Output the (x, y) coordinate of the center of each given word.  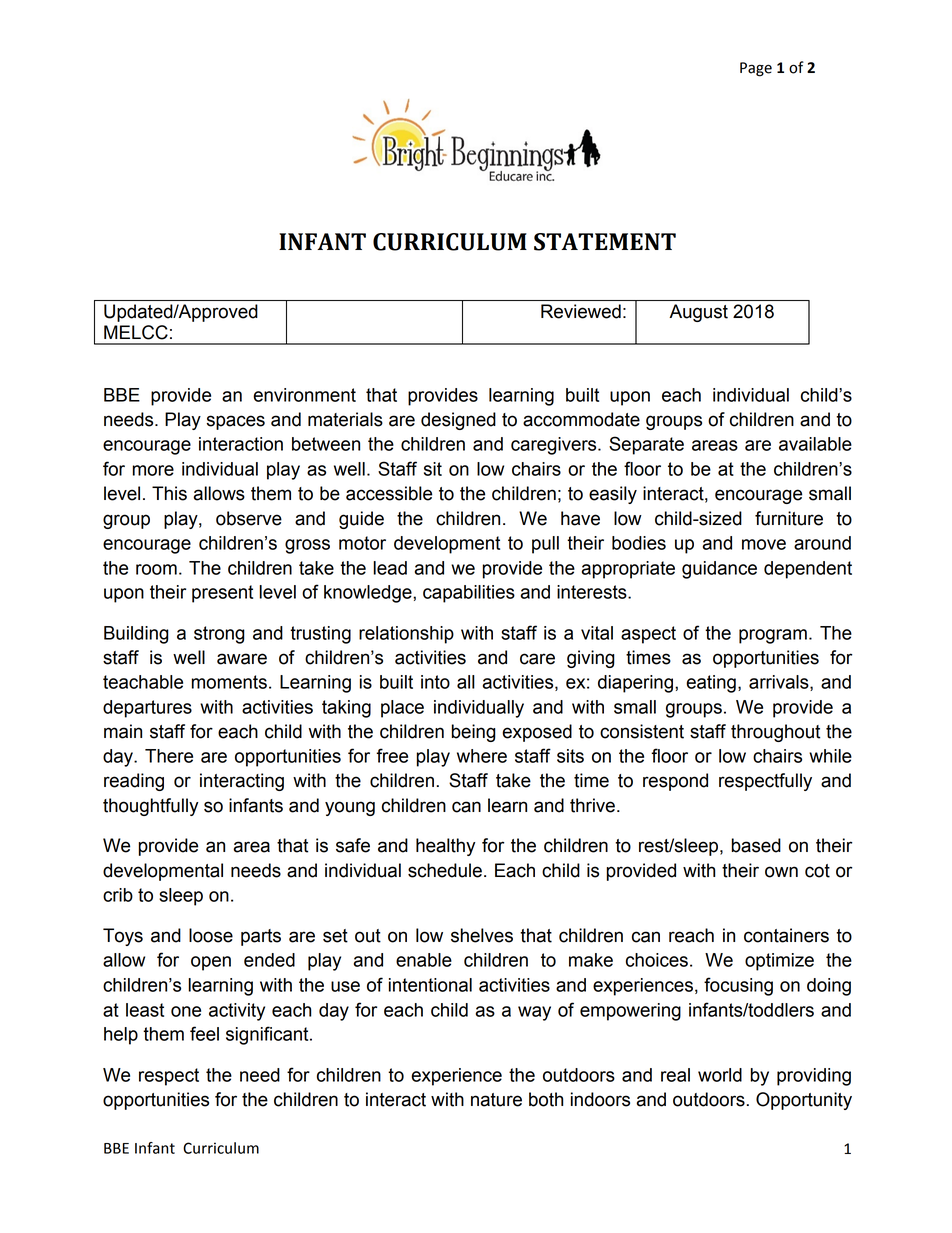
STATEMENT (605, 242)
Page (756, 69)
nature (496, 1100)
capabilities (469, 594)
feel (204, 1033)
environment (304, 395)
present (222, 594)
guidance (719, 570)
